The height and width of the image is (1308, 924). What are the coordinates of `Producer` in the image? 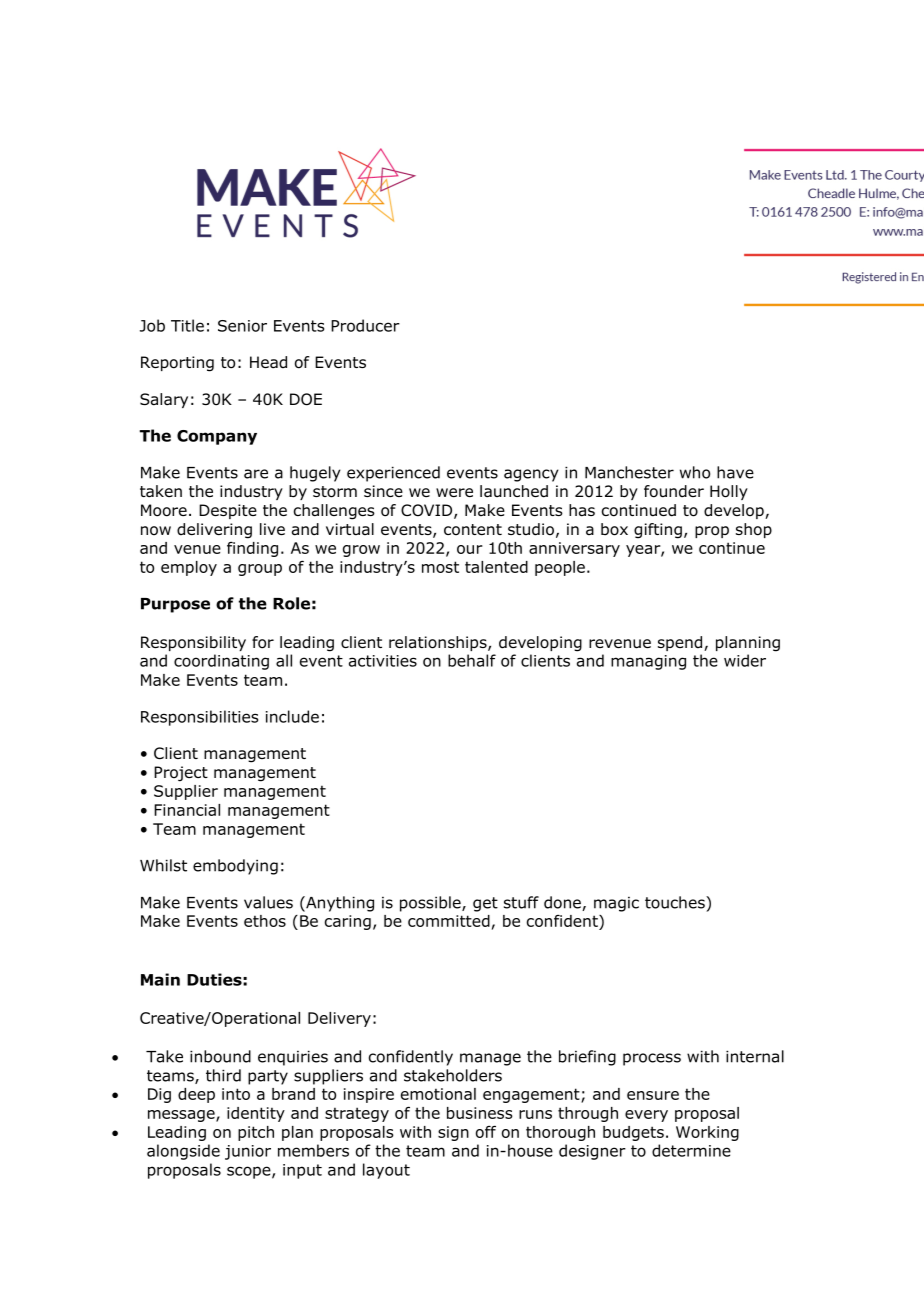 It's located at (365, 325).
